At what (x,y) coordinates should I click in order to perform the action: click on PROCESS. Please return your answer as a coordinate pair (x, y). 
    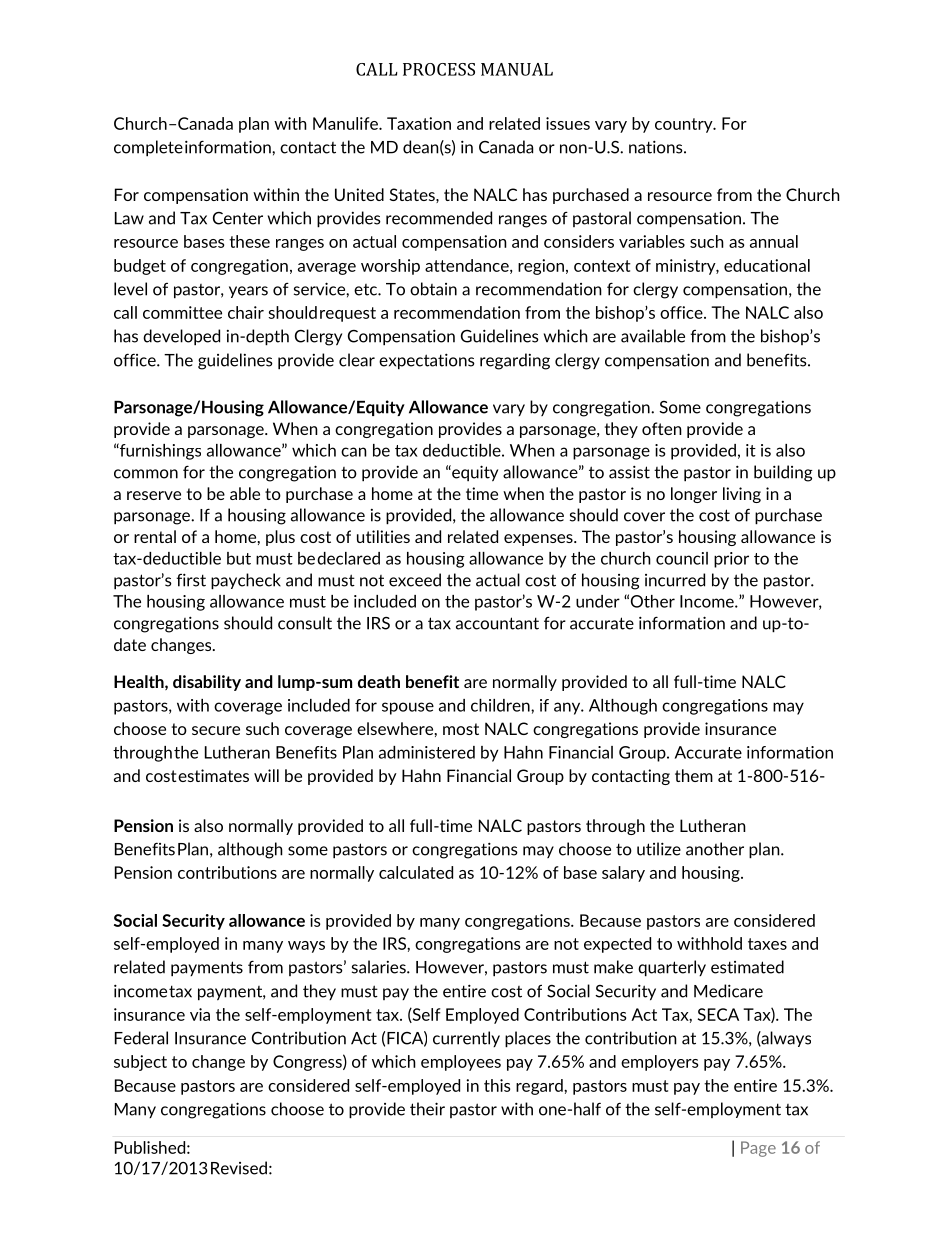
    Looking at the image, I should click on (439, 69).
